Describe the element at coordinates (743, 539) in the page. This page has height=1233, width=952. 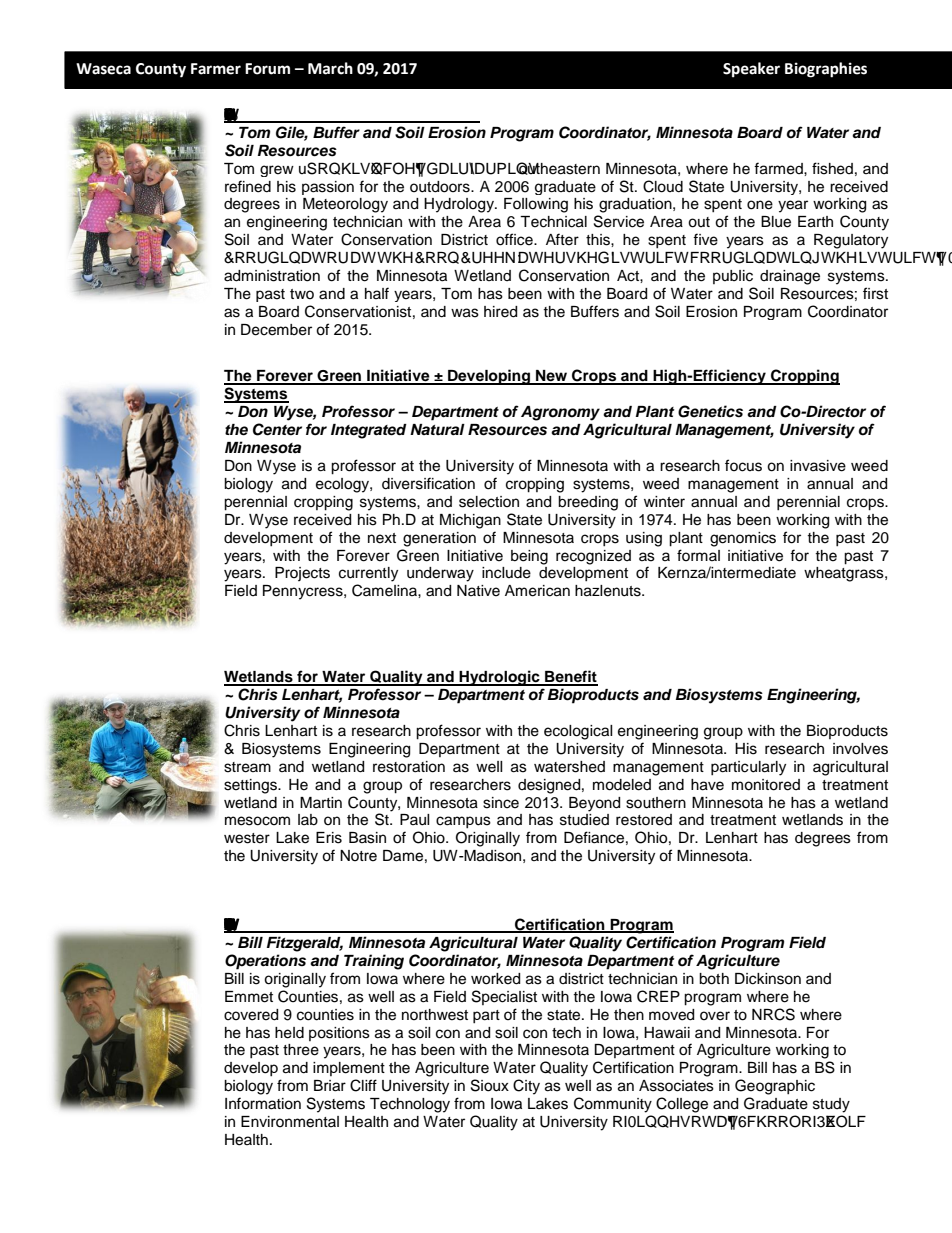
I see `genomics` at that location.
